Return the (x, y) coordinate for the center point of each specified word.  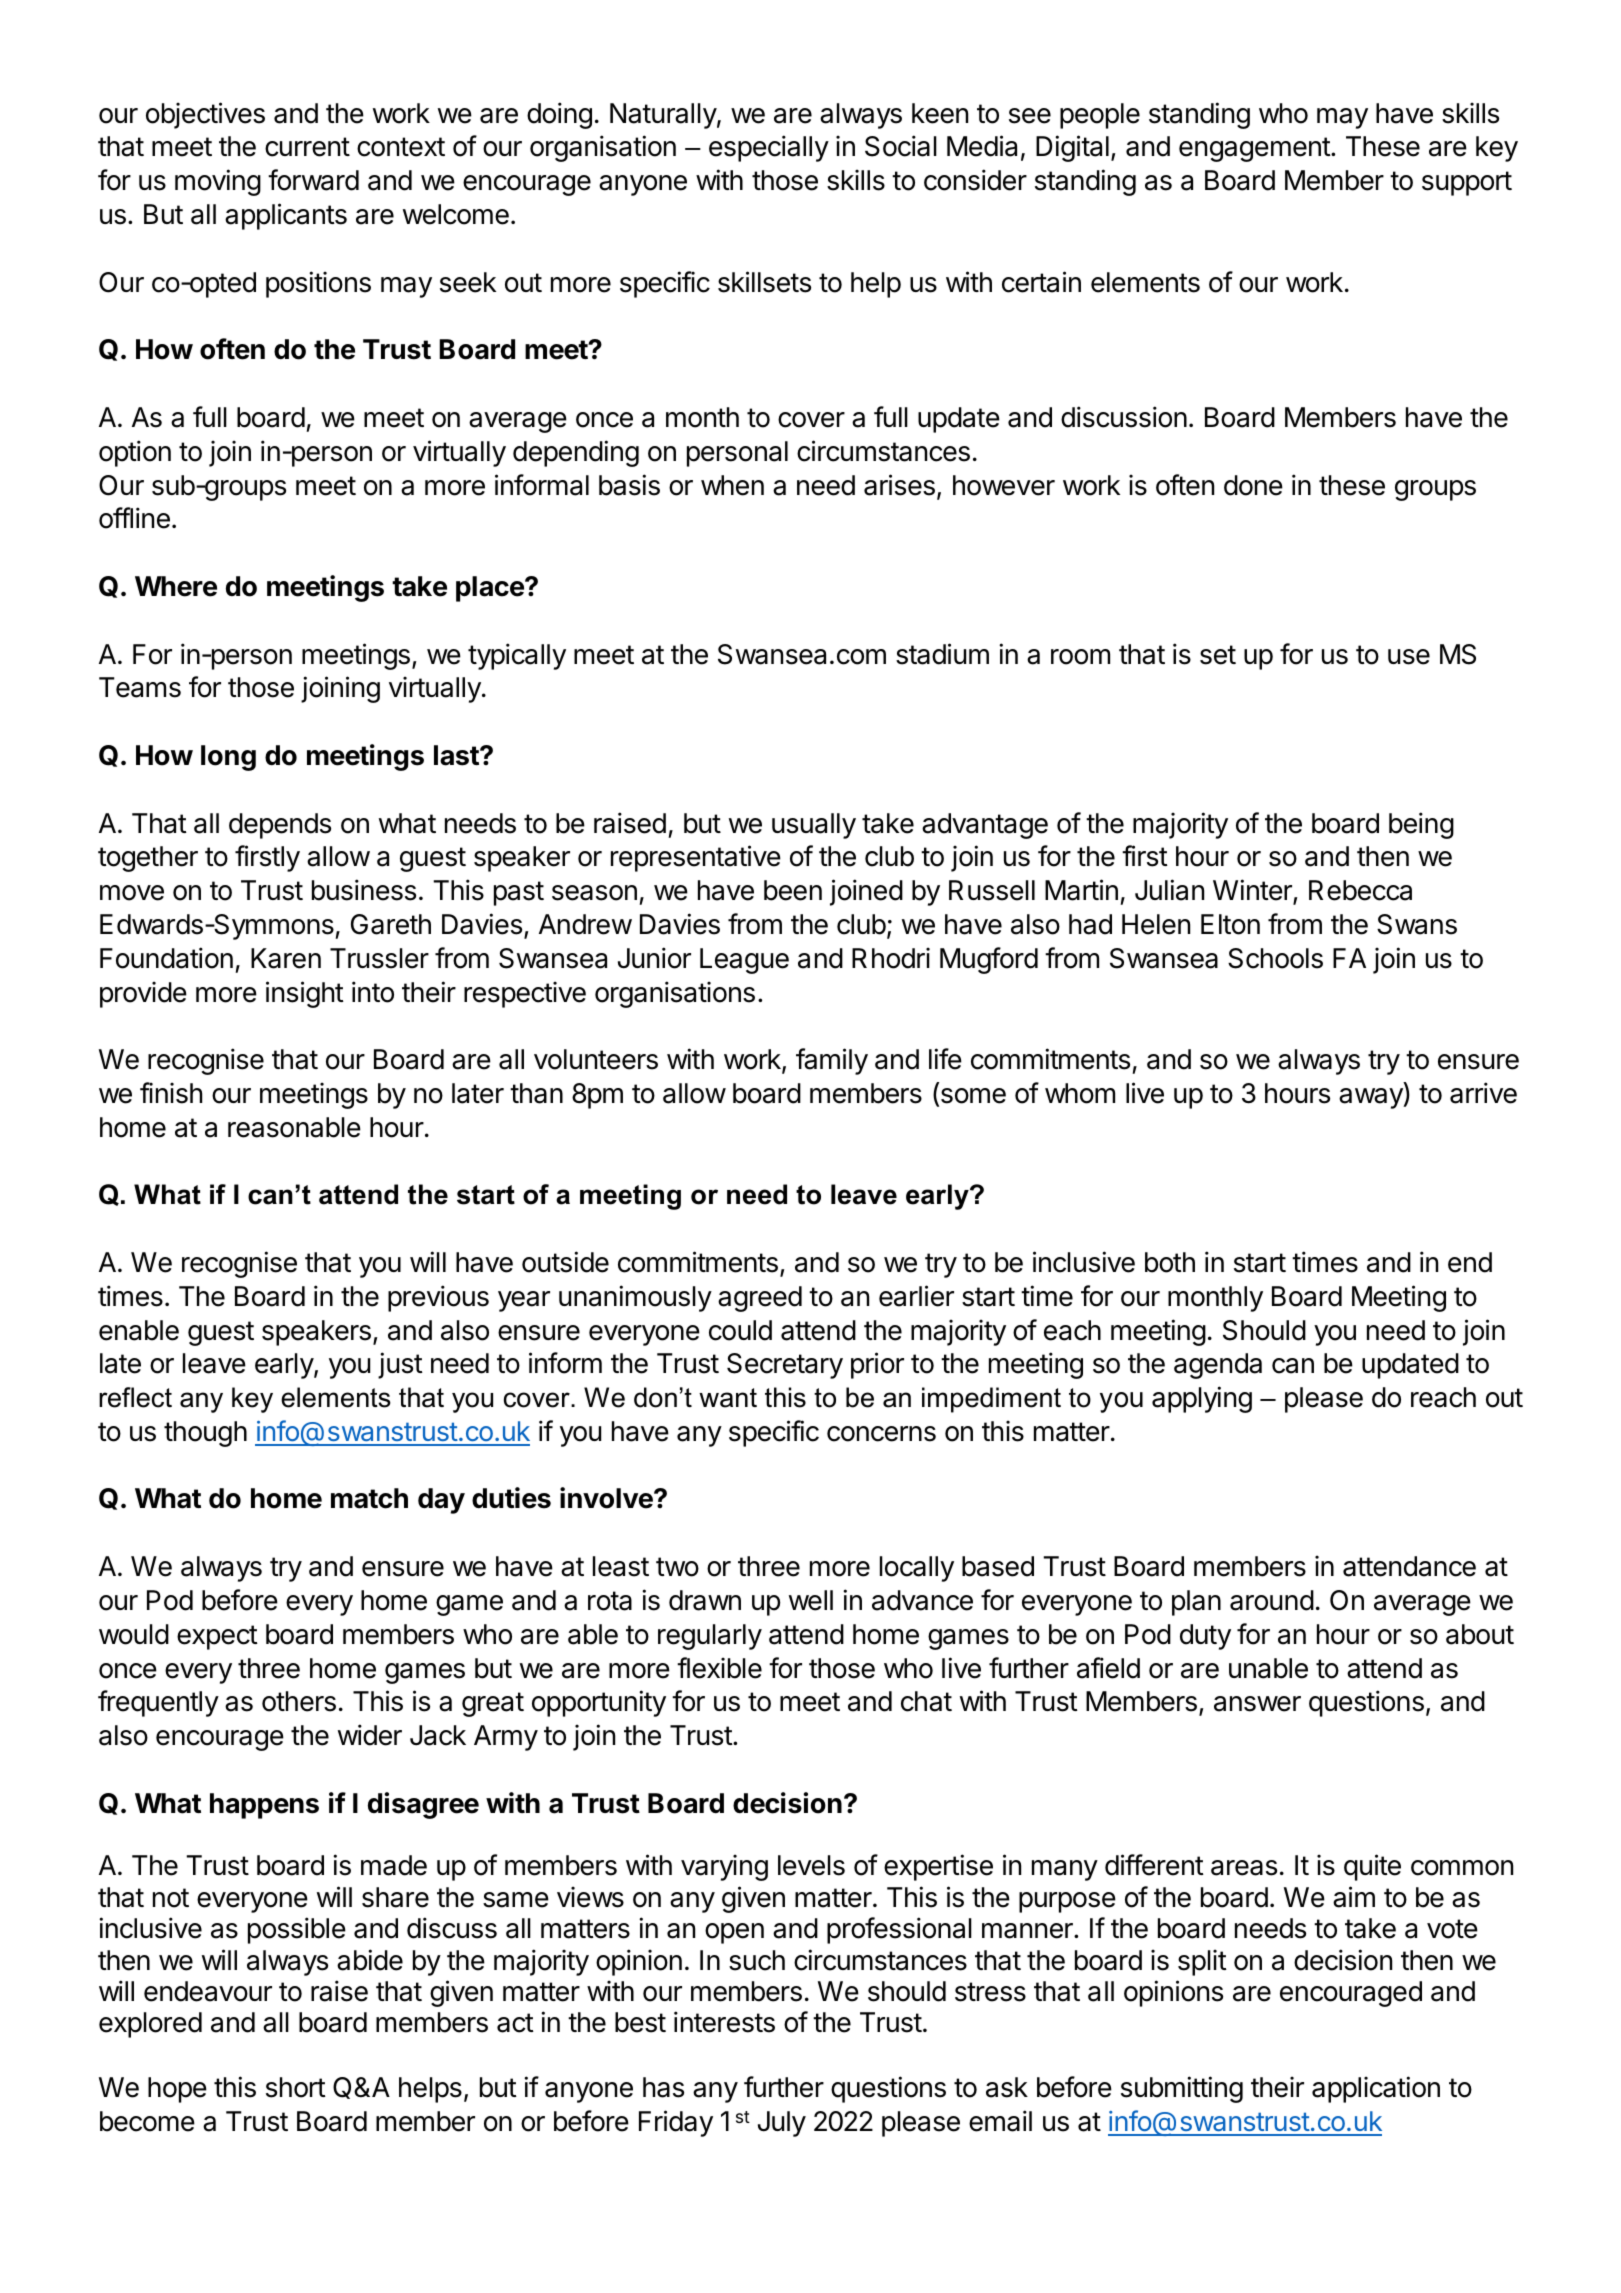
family (832, 1061)
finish (171, 1093)
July (782, 2124)
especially (769, 148)
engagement (1255, 149)
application (1376, 2089)
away (1372, 1098)
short (296, 2087)
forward (313, 180)
